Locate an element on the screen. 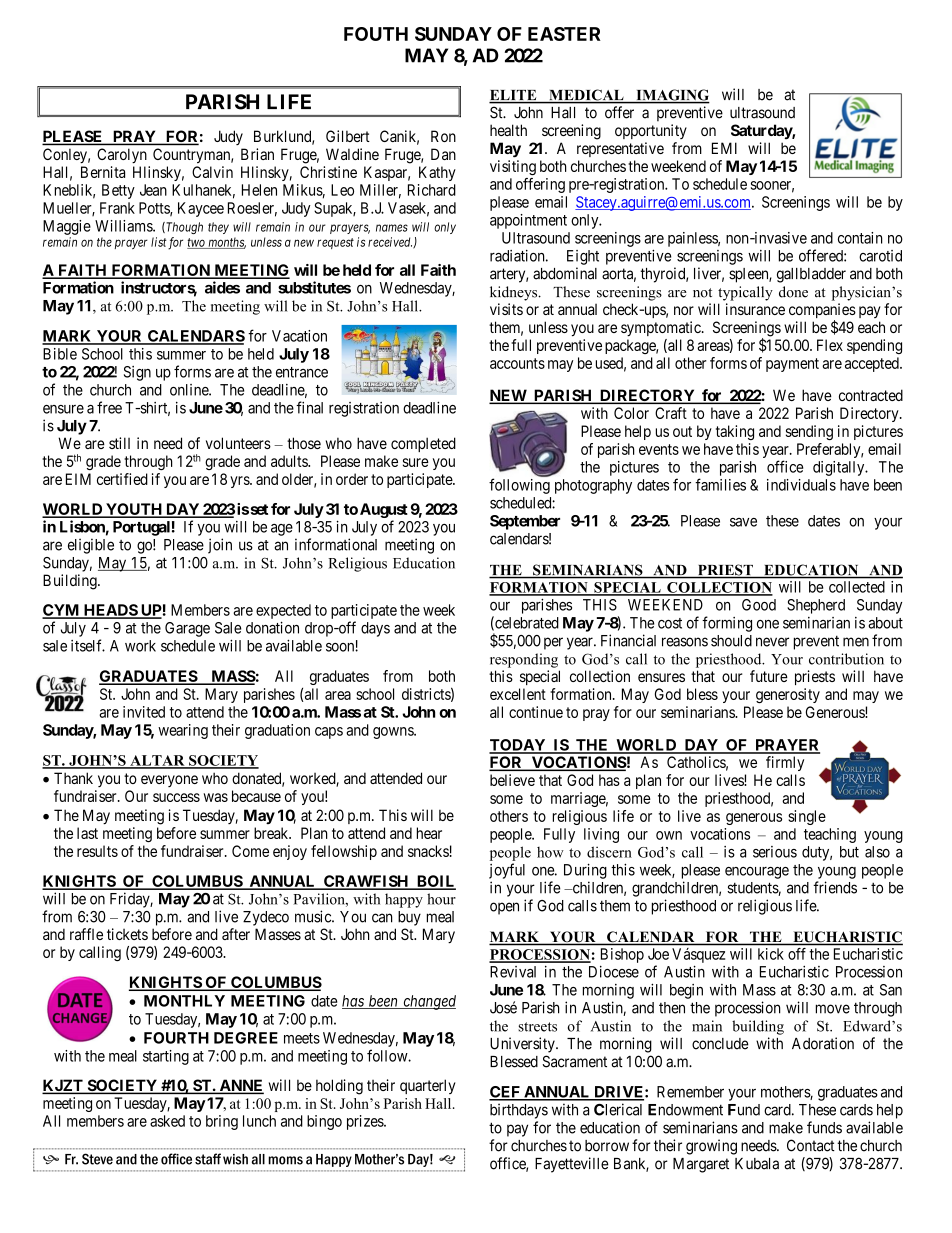 This screenshot has width=952, height=1233. CEF is located at coordinates (505, 1093).
